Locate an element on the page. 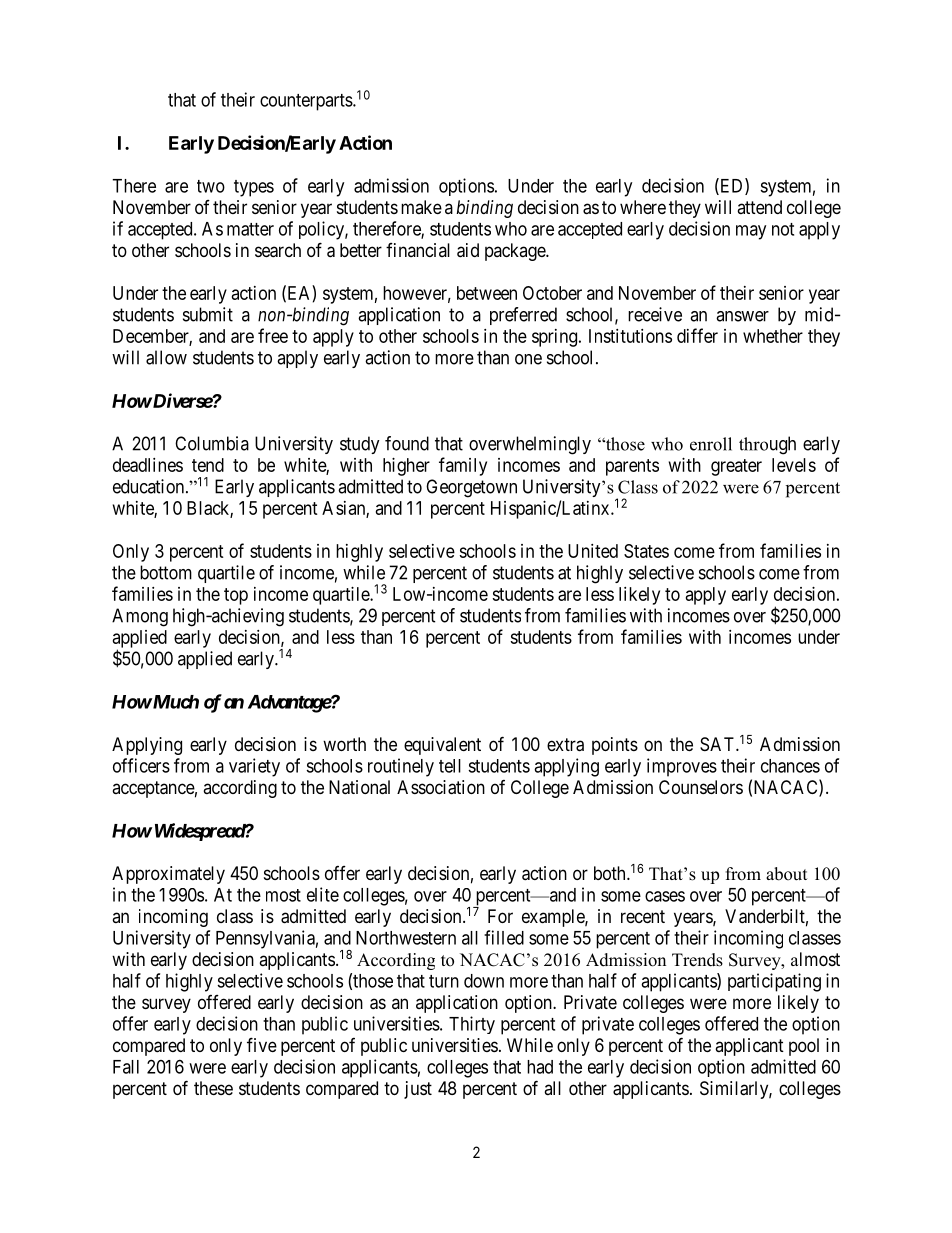 Image resolution: width=952 pixels, height=1233 pixels. these is located at coordinates (213, 1088).
